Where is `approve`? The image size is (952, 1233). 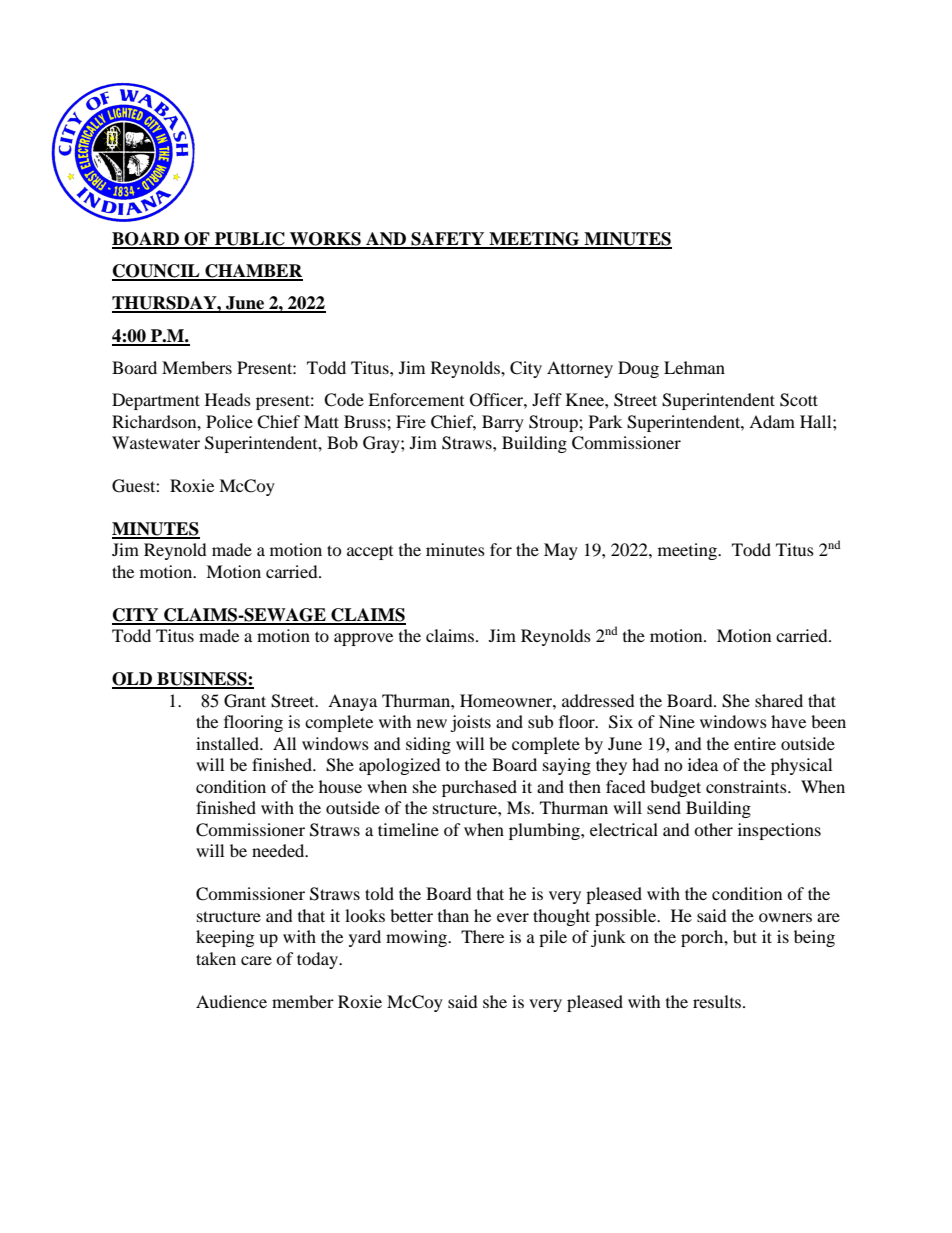
approve is located at coordinates (363, 639).
